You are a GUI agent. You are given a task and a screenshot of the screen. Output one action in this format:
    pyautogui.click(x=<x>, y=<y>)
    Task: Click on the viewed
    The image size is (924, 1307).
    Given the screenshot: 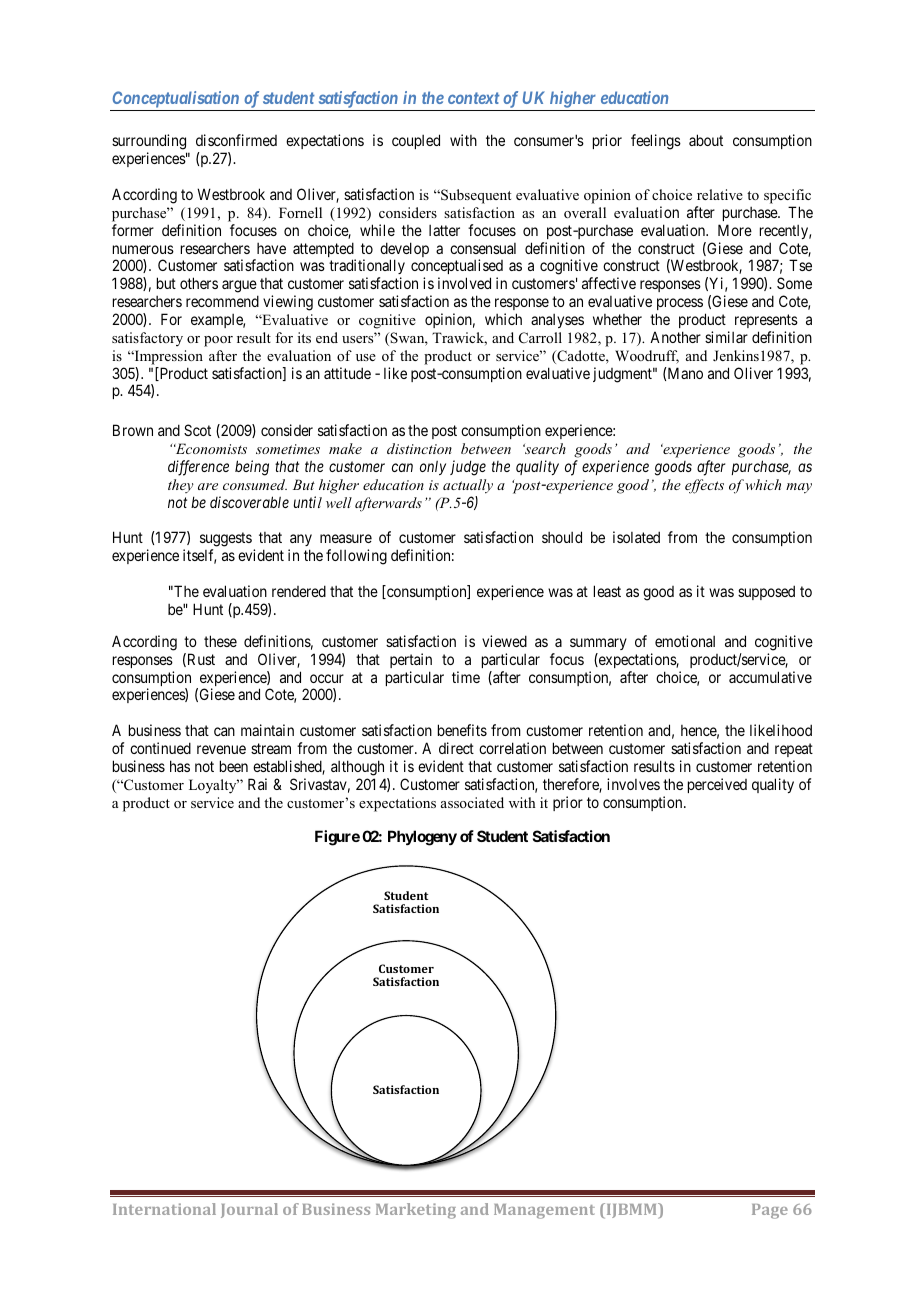 What is the action you would take?
    pyautogui.click(x=504, y=641)
